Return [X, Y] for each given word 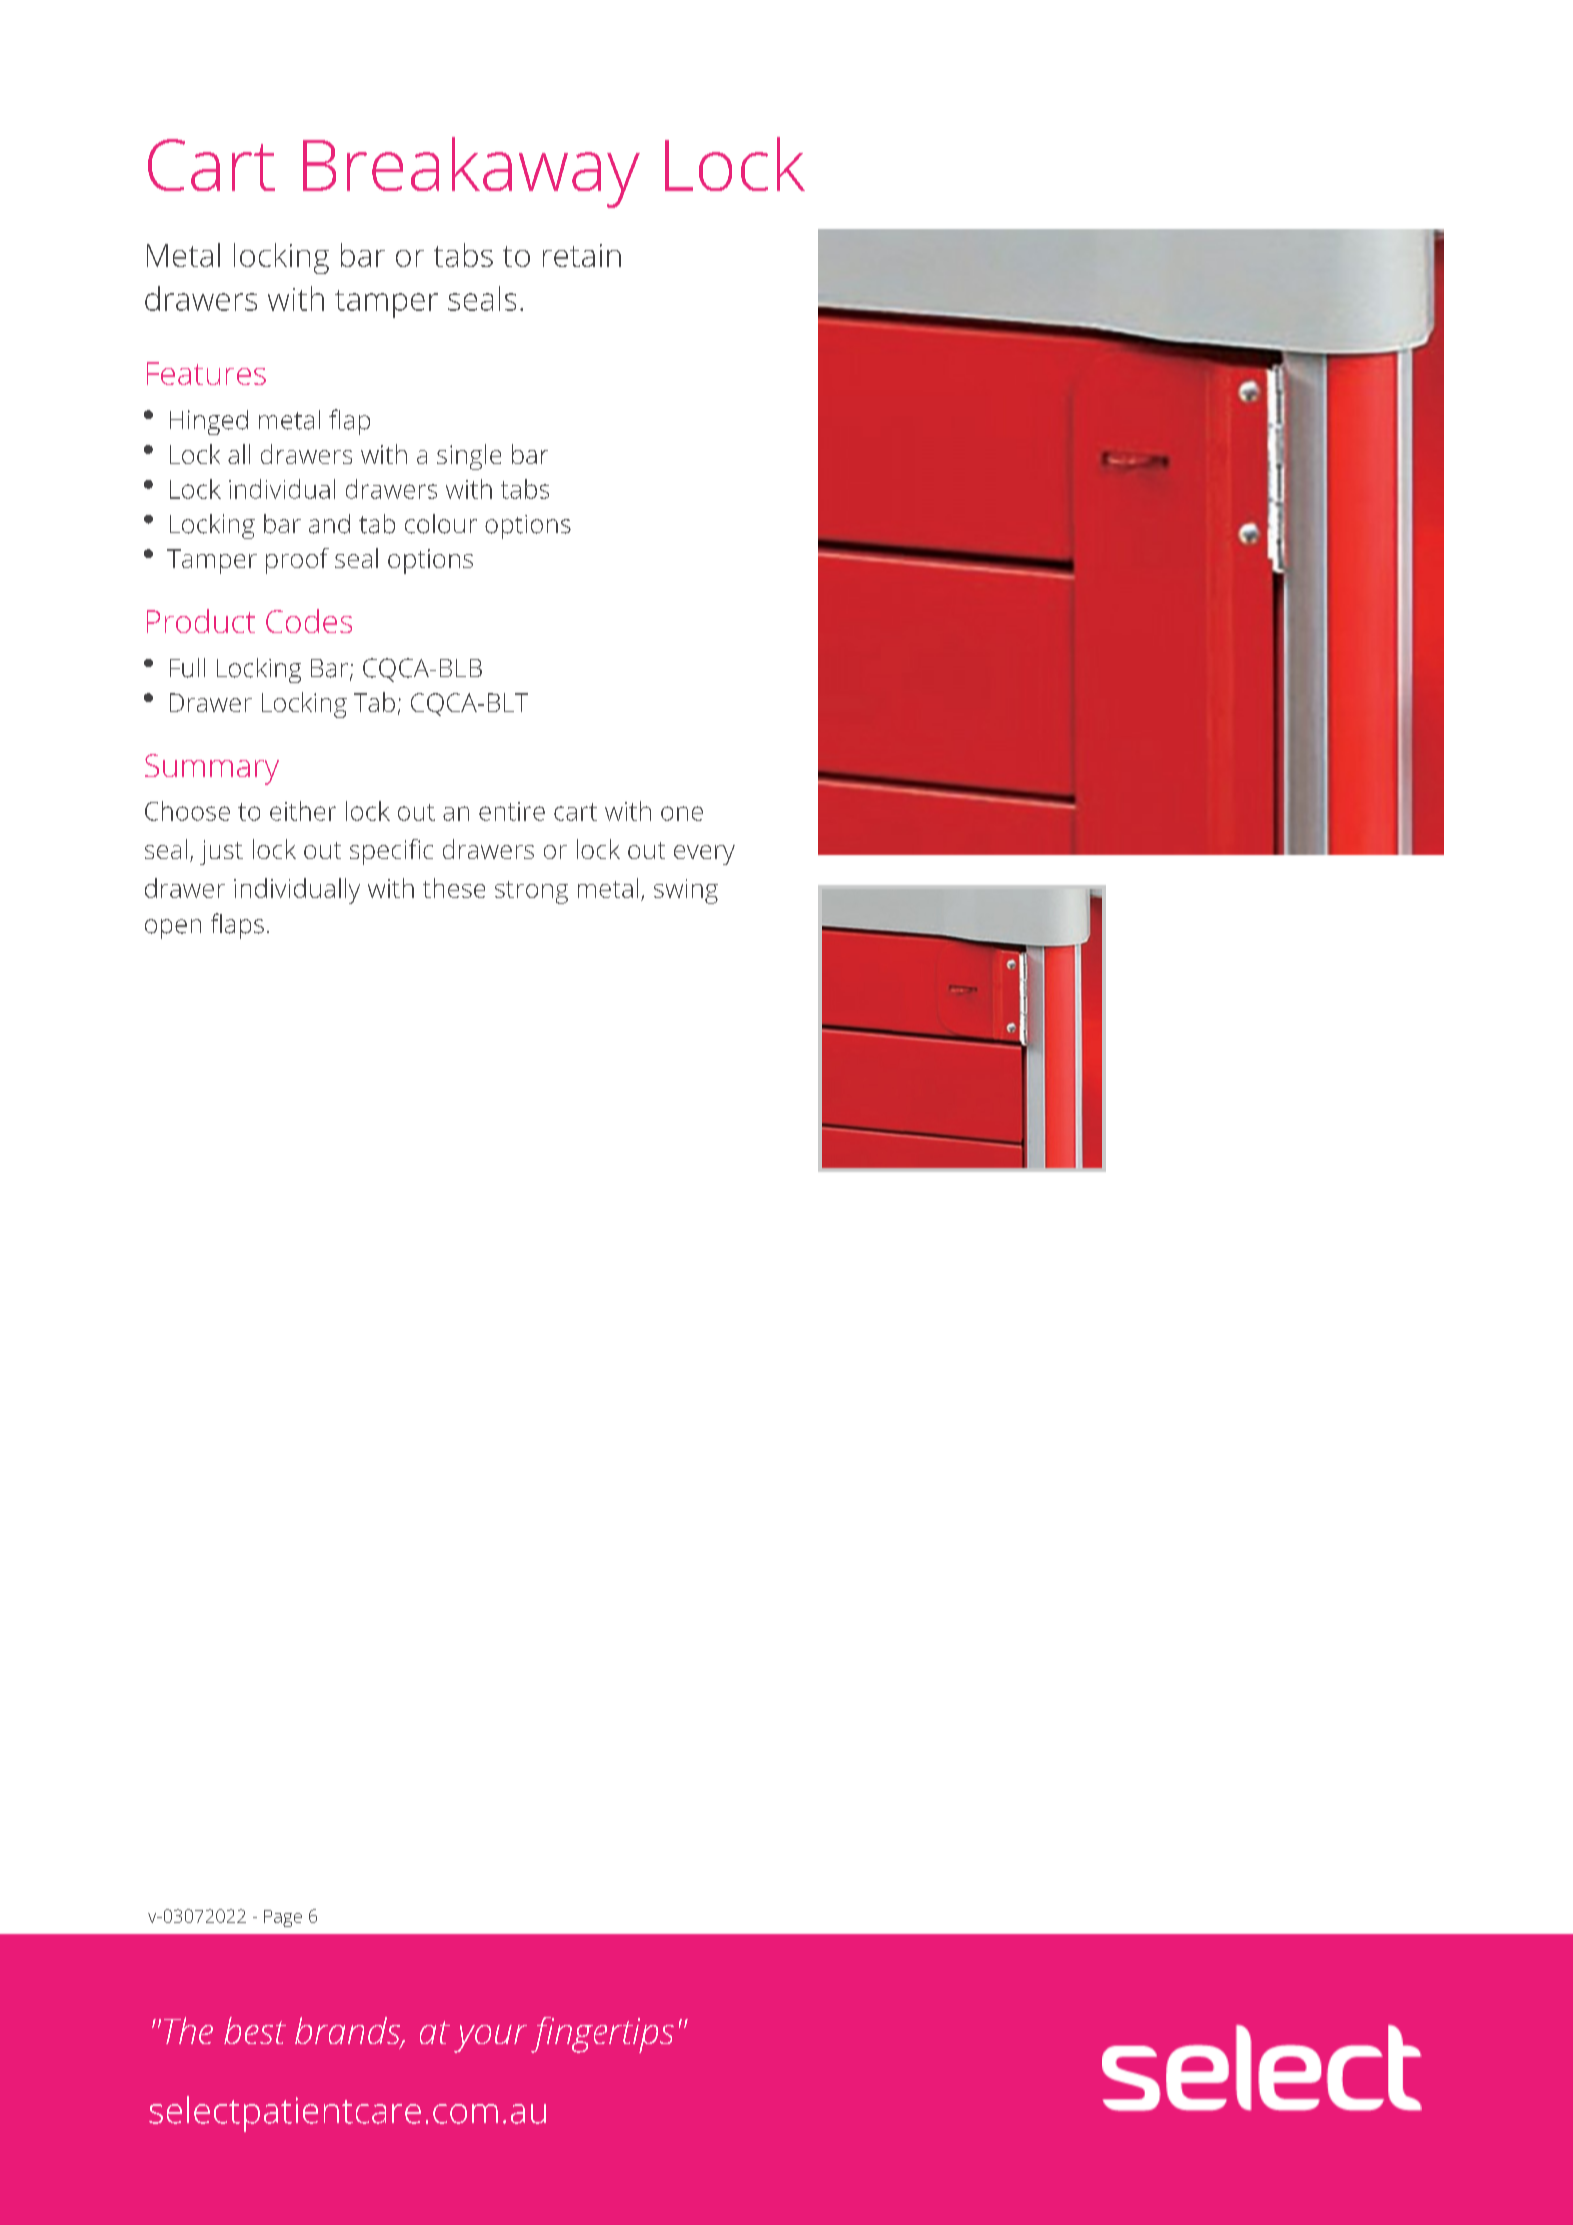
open [173, 929]
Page [283, 1918]
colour [441, 524]
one [682, 813]
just [221, 852]
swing [686, 891]
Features [206, 373]
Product [201, 621]
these [454, 888]
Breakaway [471, 172]
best [255, 2030]
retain [582, 255]
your [490, 2039]
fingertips [602, 2035]
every [704, 855]
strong [531, 892]
